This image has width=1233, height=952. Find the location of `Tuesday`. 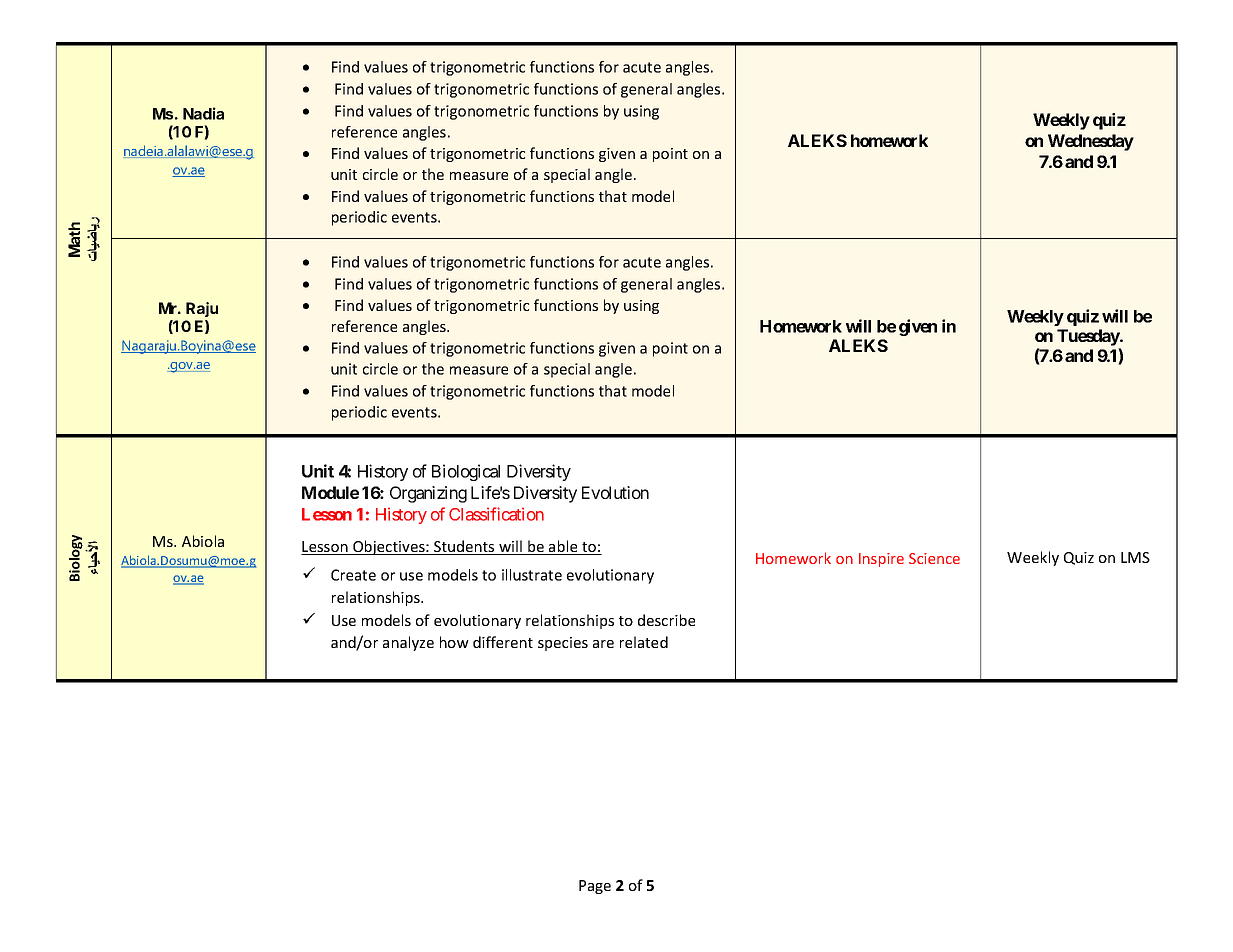

Tuesday is located at coordinates (1089, 337).
